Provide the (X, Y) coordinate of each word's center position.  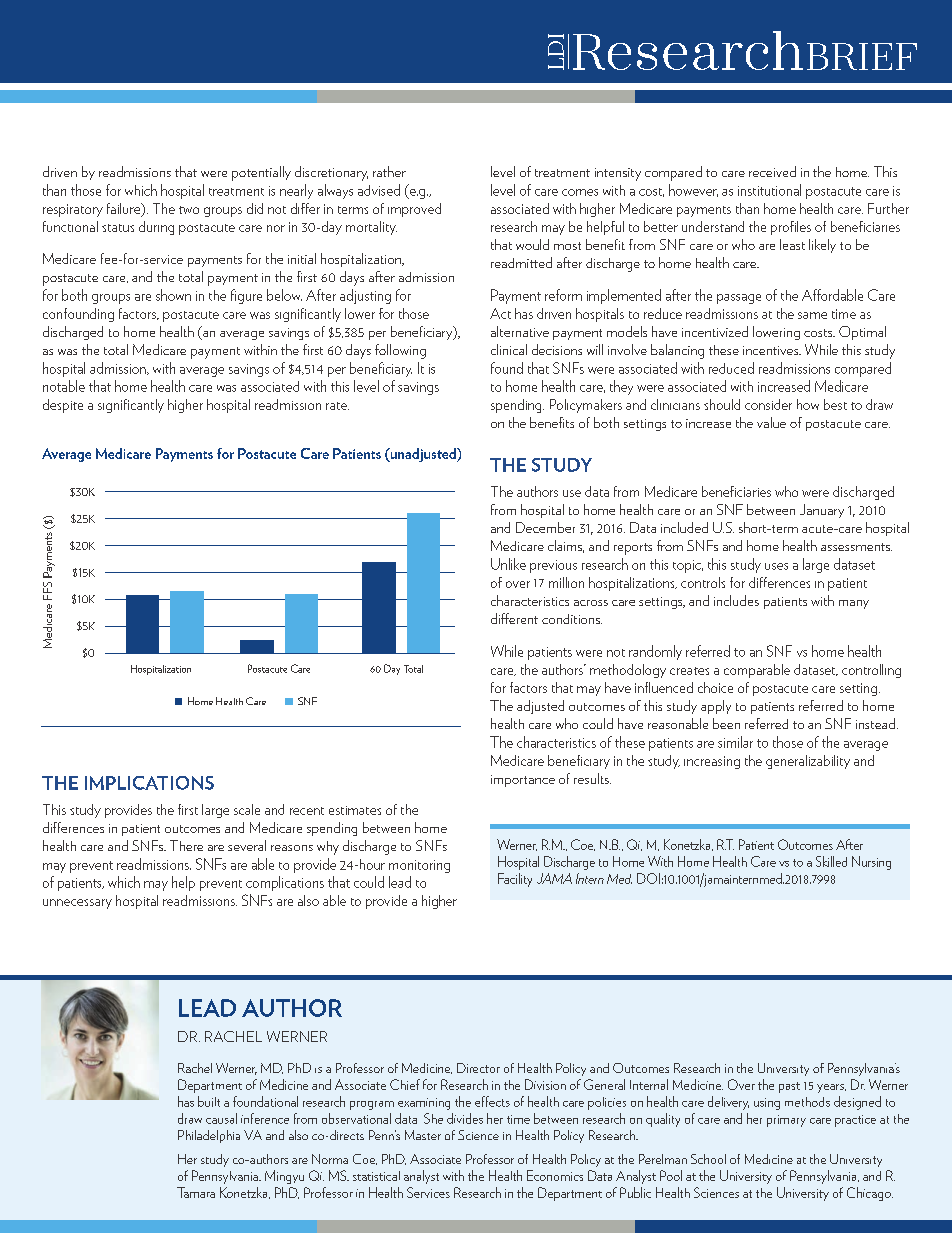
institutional (769, 190)
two (189, 210)
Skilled (831, 861)
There (186, 845)
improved (414, 210)
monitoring (419, 866)
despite (63, 406)
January (822, 511)
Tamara (196, 1192)
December (545, 527)
